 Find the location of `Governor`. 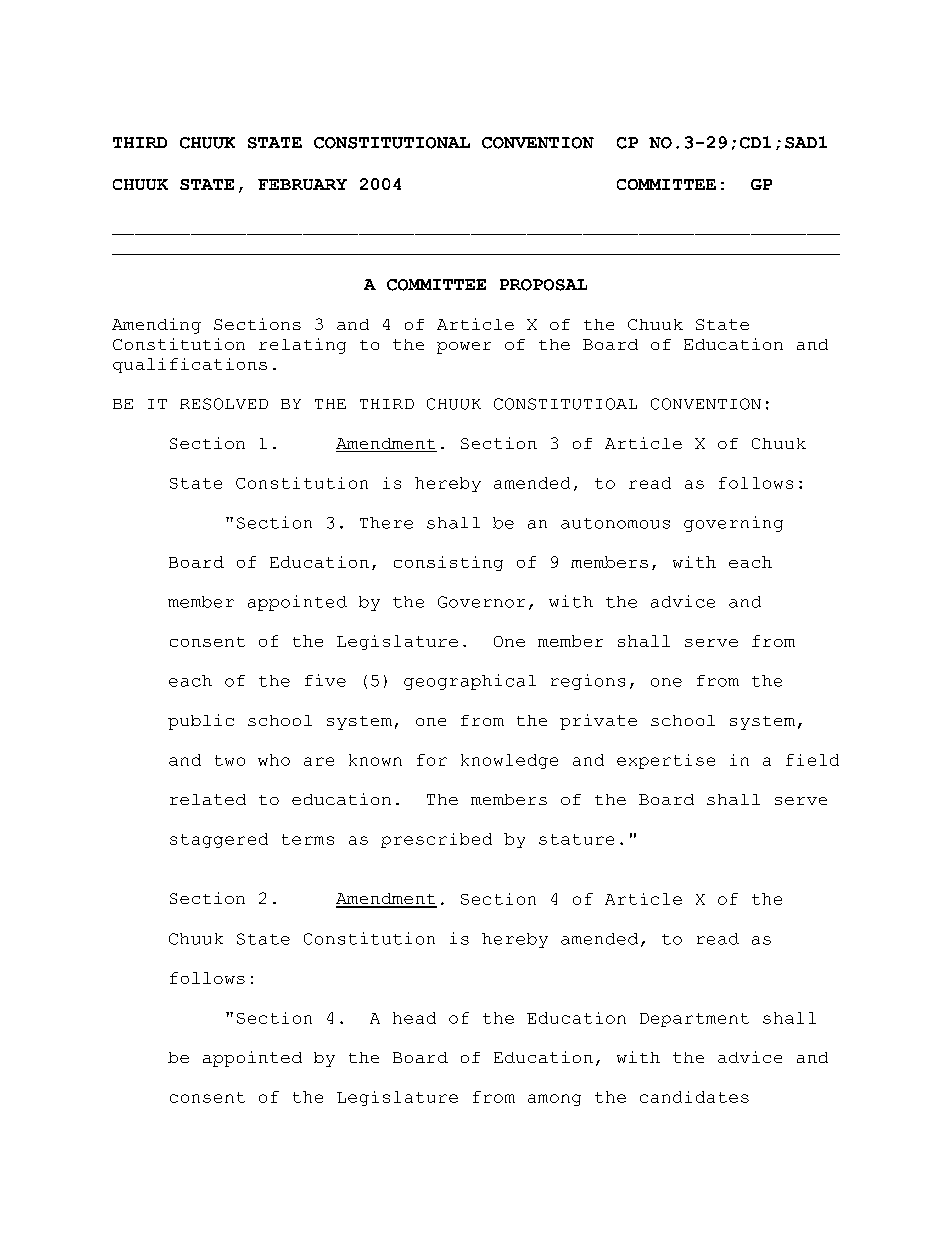

Governor is located at coordinates (481, 602).
